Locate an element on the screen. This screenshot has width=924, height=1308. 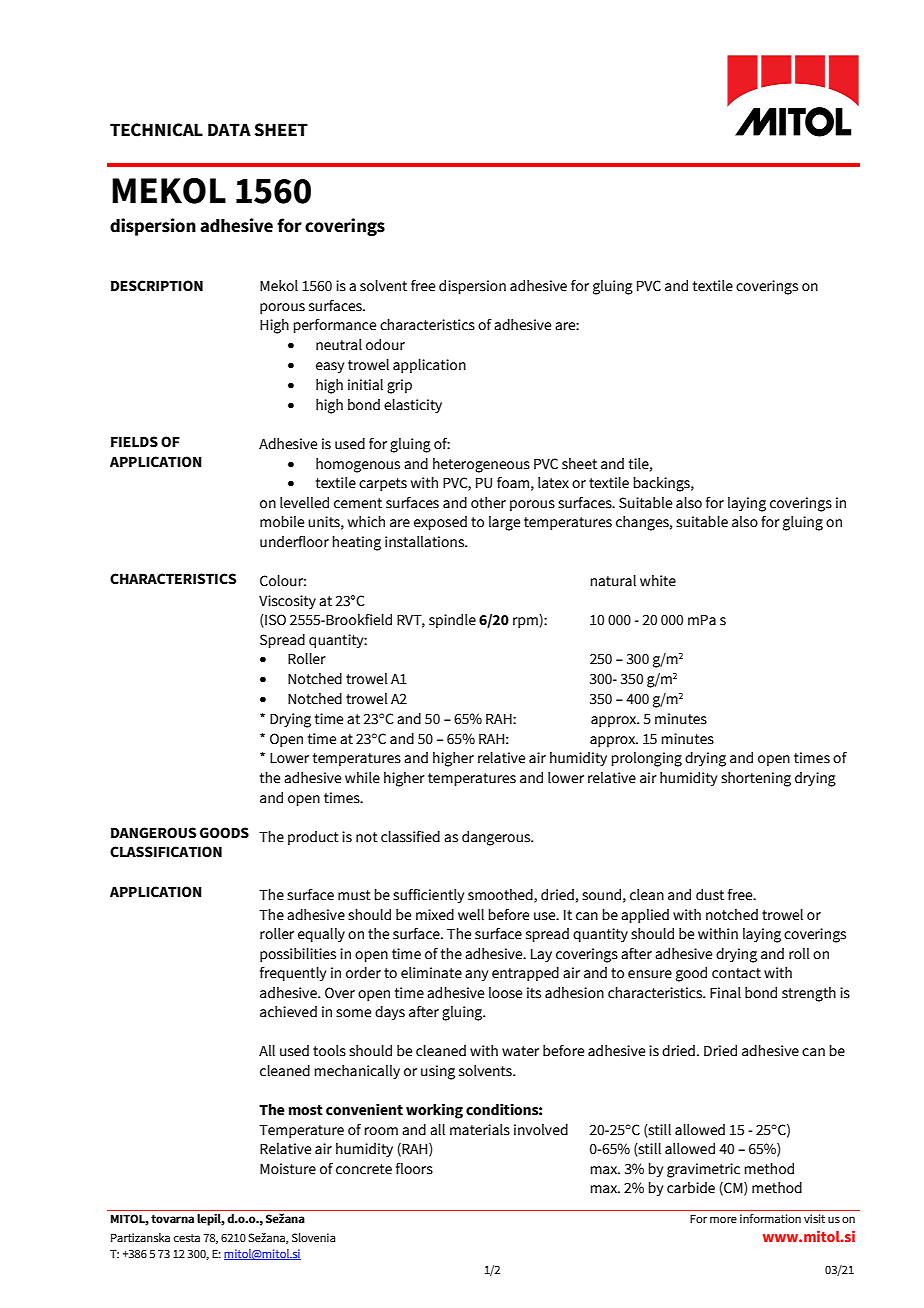
ISO is located at coordinates (274, 621).
